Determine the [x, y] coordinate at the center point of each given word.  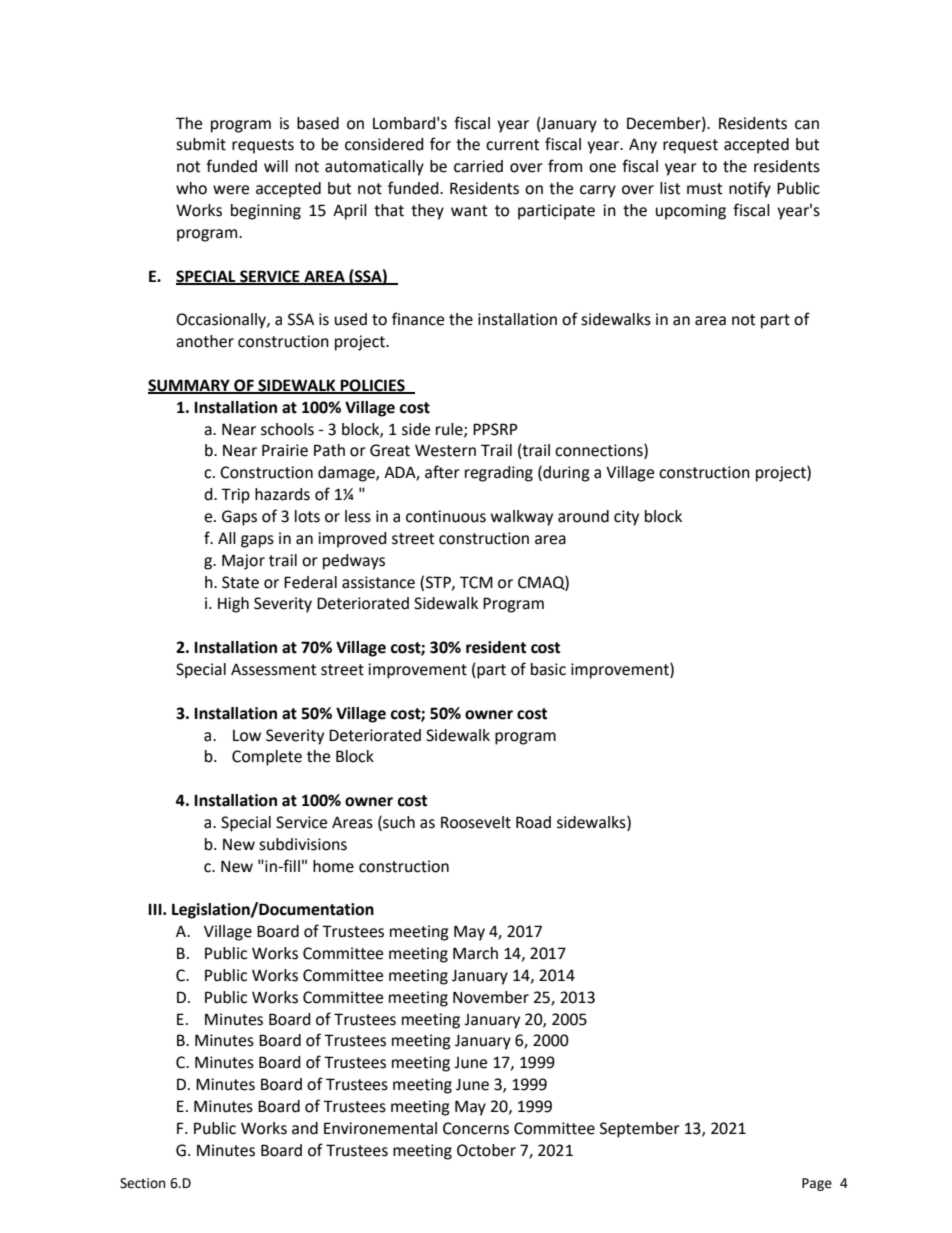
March [475, 953]
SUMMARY [190, 386]
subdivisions [303, 844]
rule [450, 430]
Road [533, 822]
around [583, 516]
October [486, 1150]
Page [817, 1184]
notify [750, 189]
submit [201, 144]
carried [478, 166]
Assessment [273, 670]
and [305, 1128]
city [626, 518]
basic [548, 669]
